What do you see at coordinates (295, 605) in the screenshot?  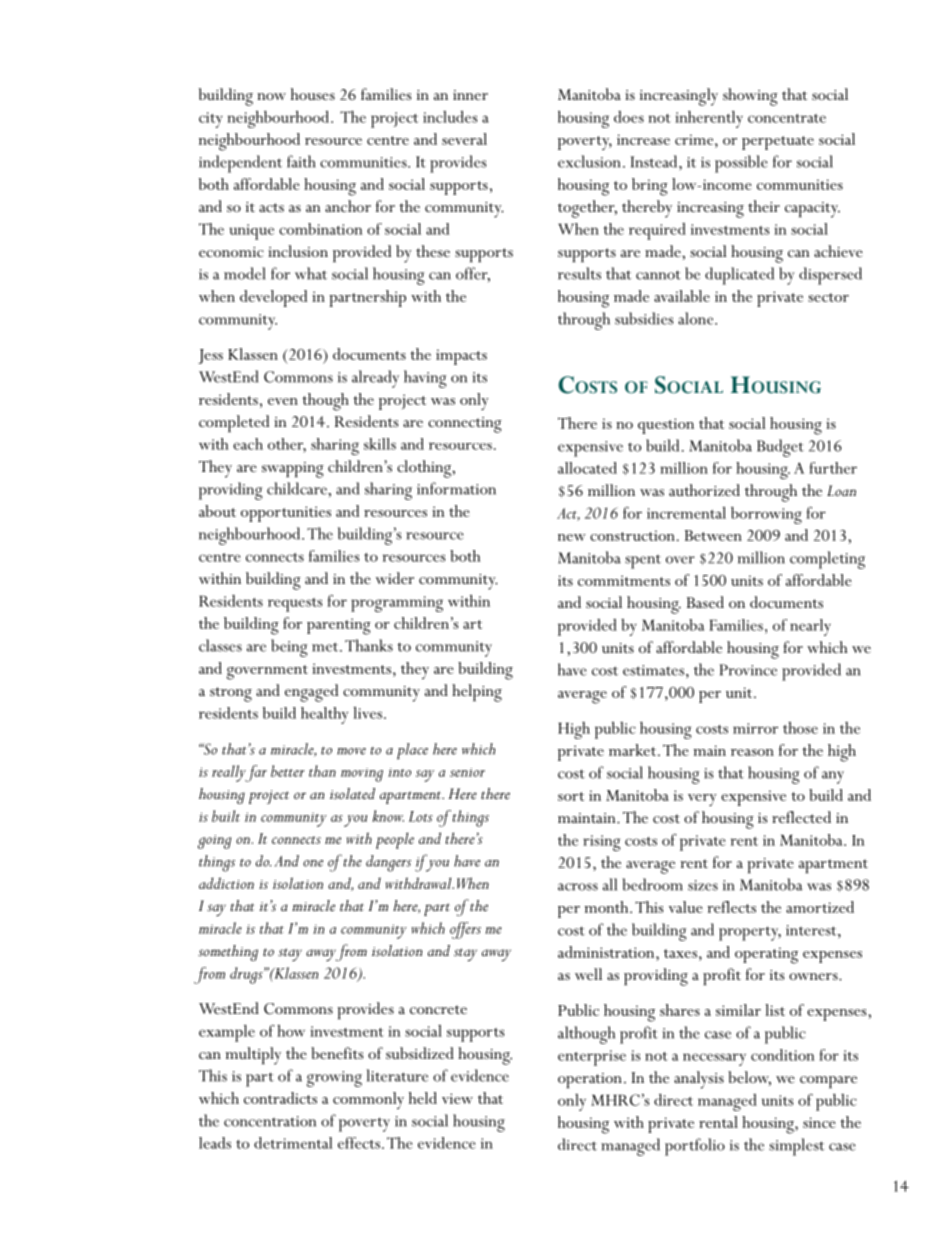 I see `requests` at bounding box center [295, 605].
